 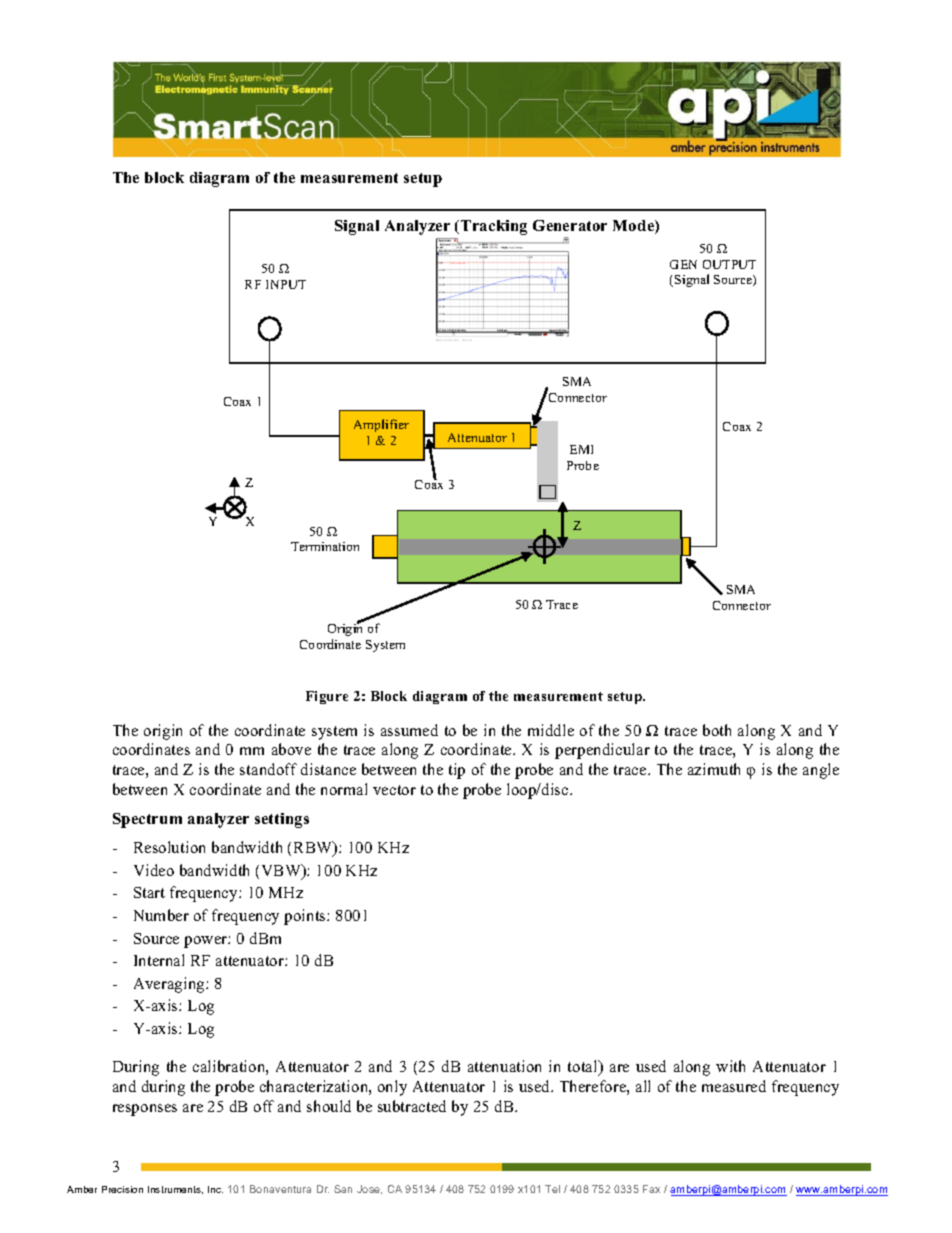 What do you see at coordinates (552, 1189) in the page?
I see `Tel` at bounding box center [552, 1189].
